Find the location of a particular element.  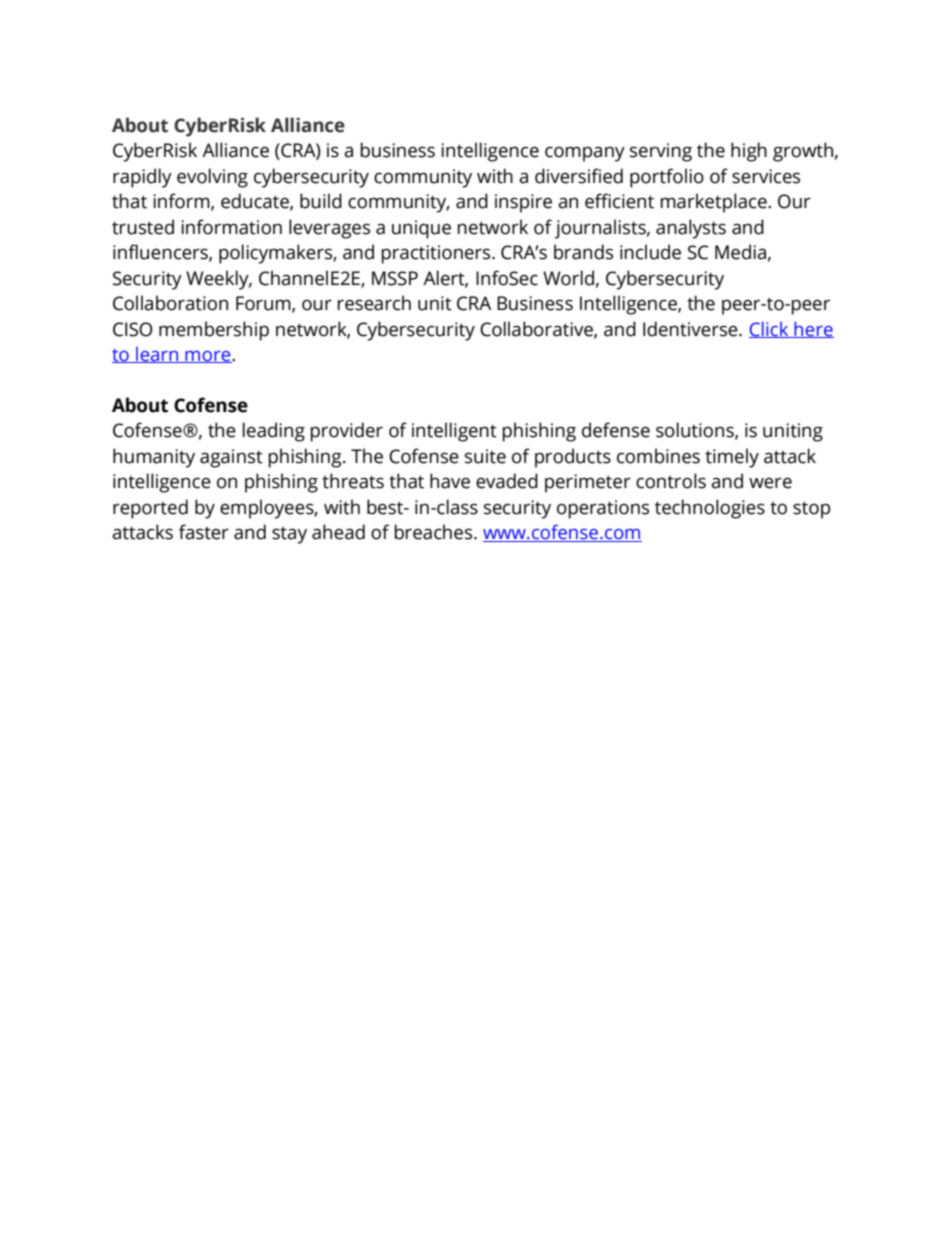

practitioners is located at coordinates (437, 254).
